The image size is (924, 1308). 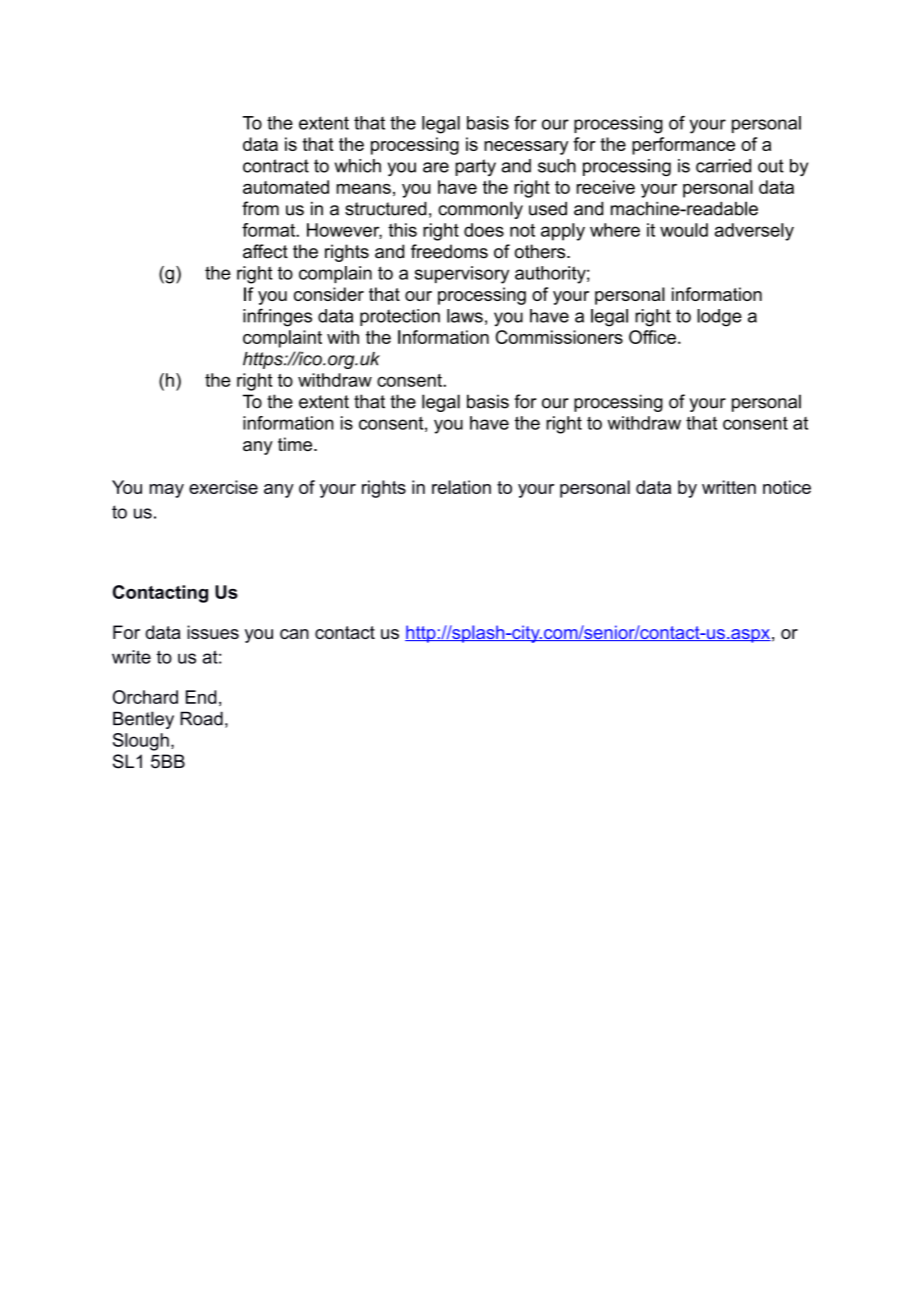 I want to click on party, so click(x=475, y=167).
